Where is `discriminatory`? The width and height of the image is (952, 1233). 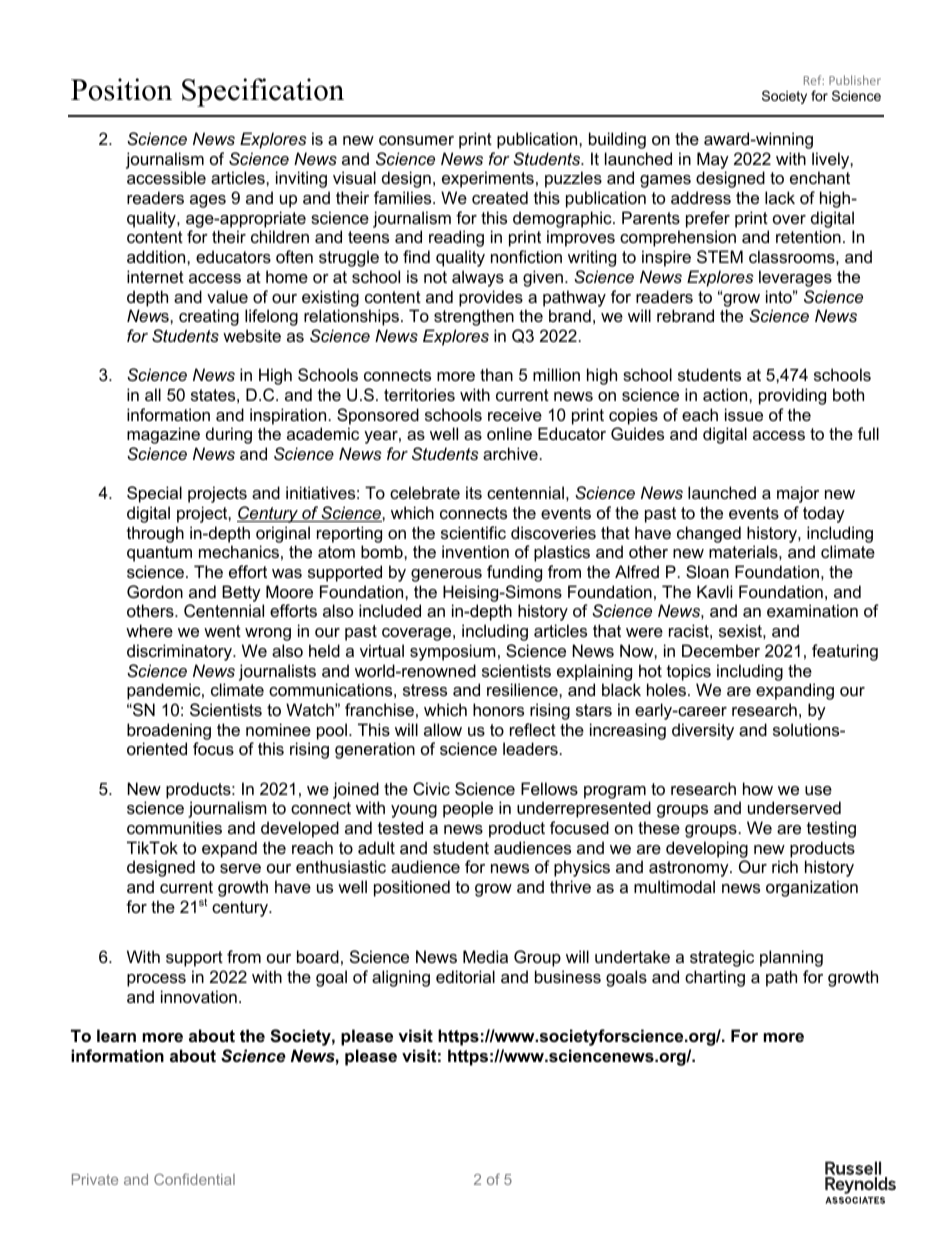 discriminatory is located at coordinates (180, 652).
